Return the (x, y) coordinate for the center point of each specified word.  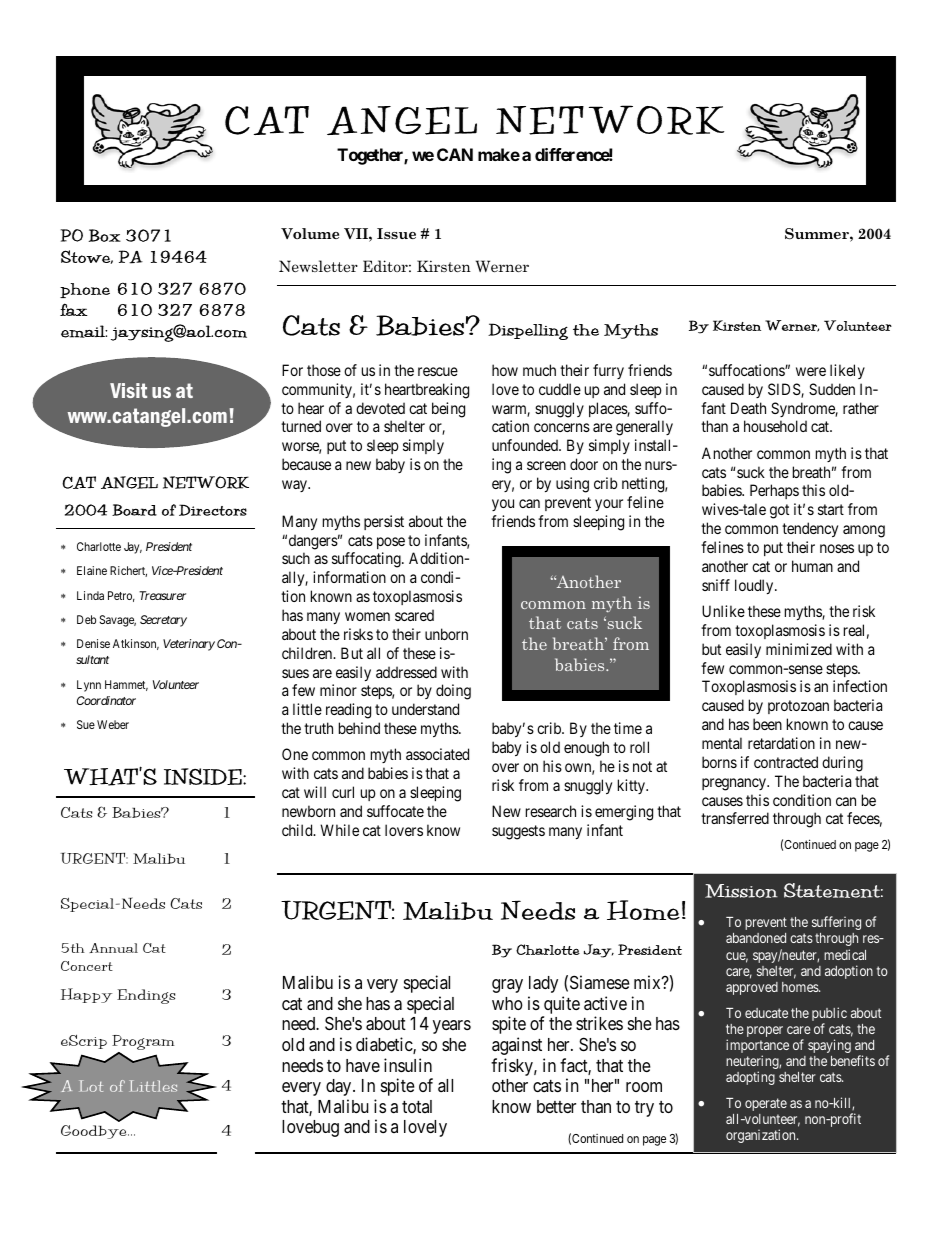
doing (453, 692)
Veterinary (189, 645)
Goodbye (95, 1132)
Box (104, 235)
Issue (396, 233)
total (417, 1106)
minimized (799, 649)
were (811, 371)
